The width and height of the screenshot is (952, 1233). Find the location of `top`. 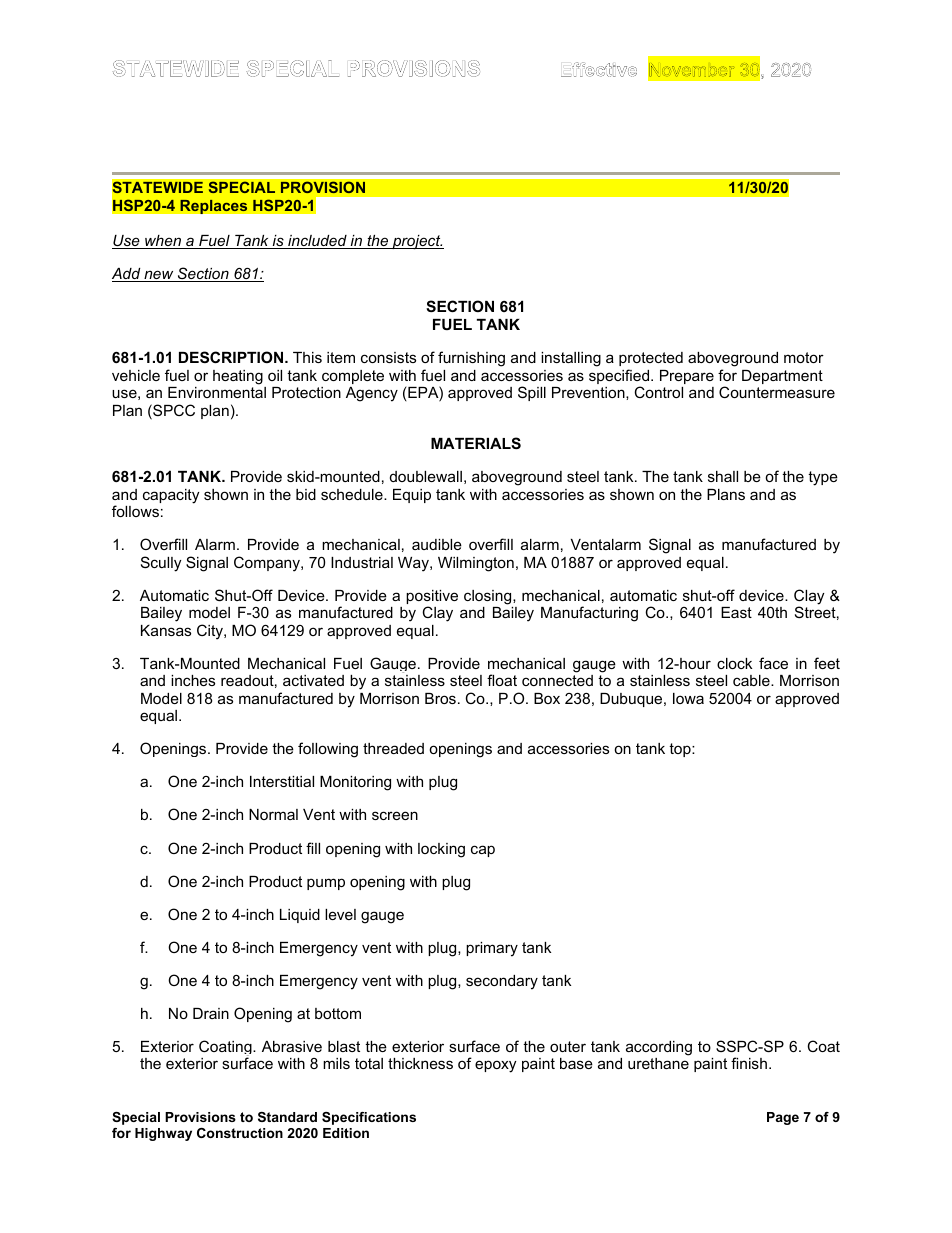

top is located at coordinates (681, 750).
